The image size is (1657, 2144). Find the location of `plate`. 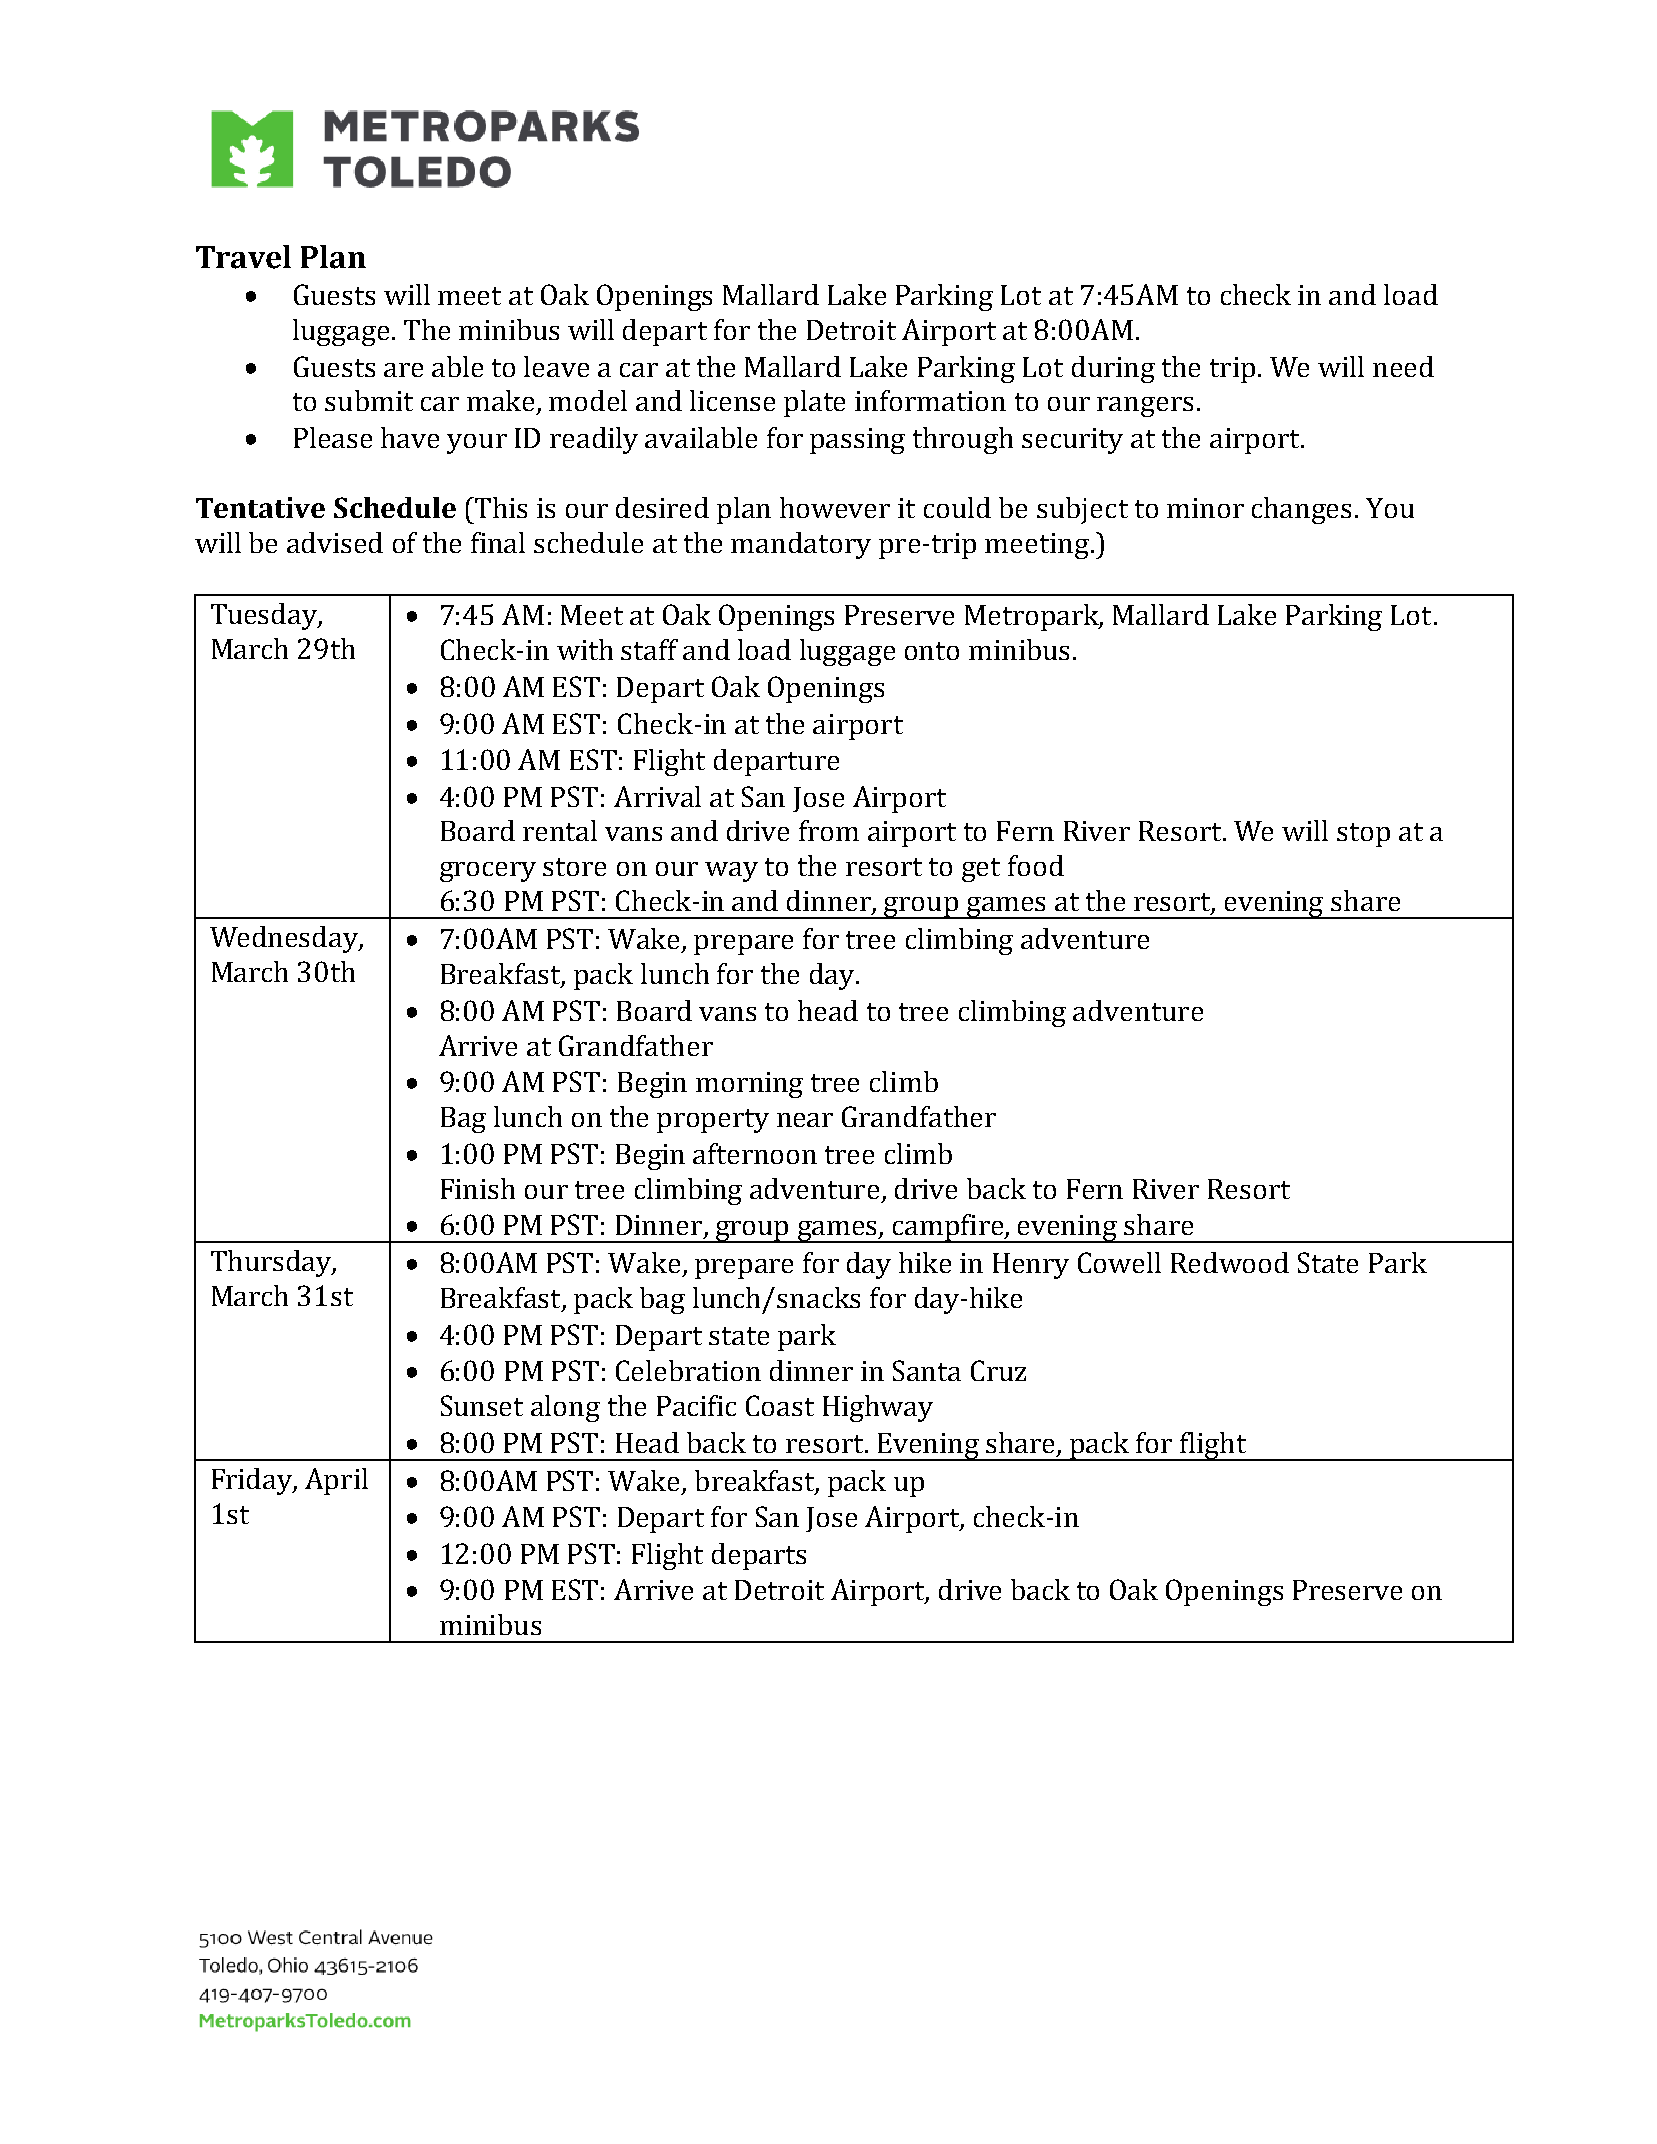

plate is located at coordinates (814, 403).
